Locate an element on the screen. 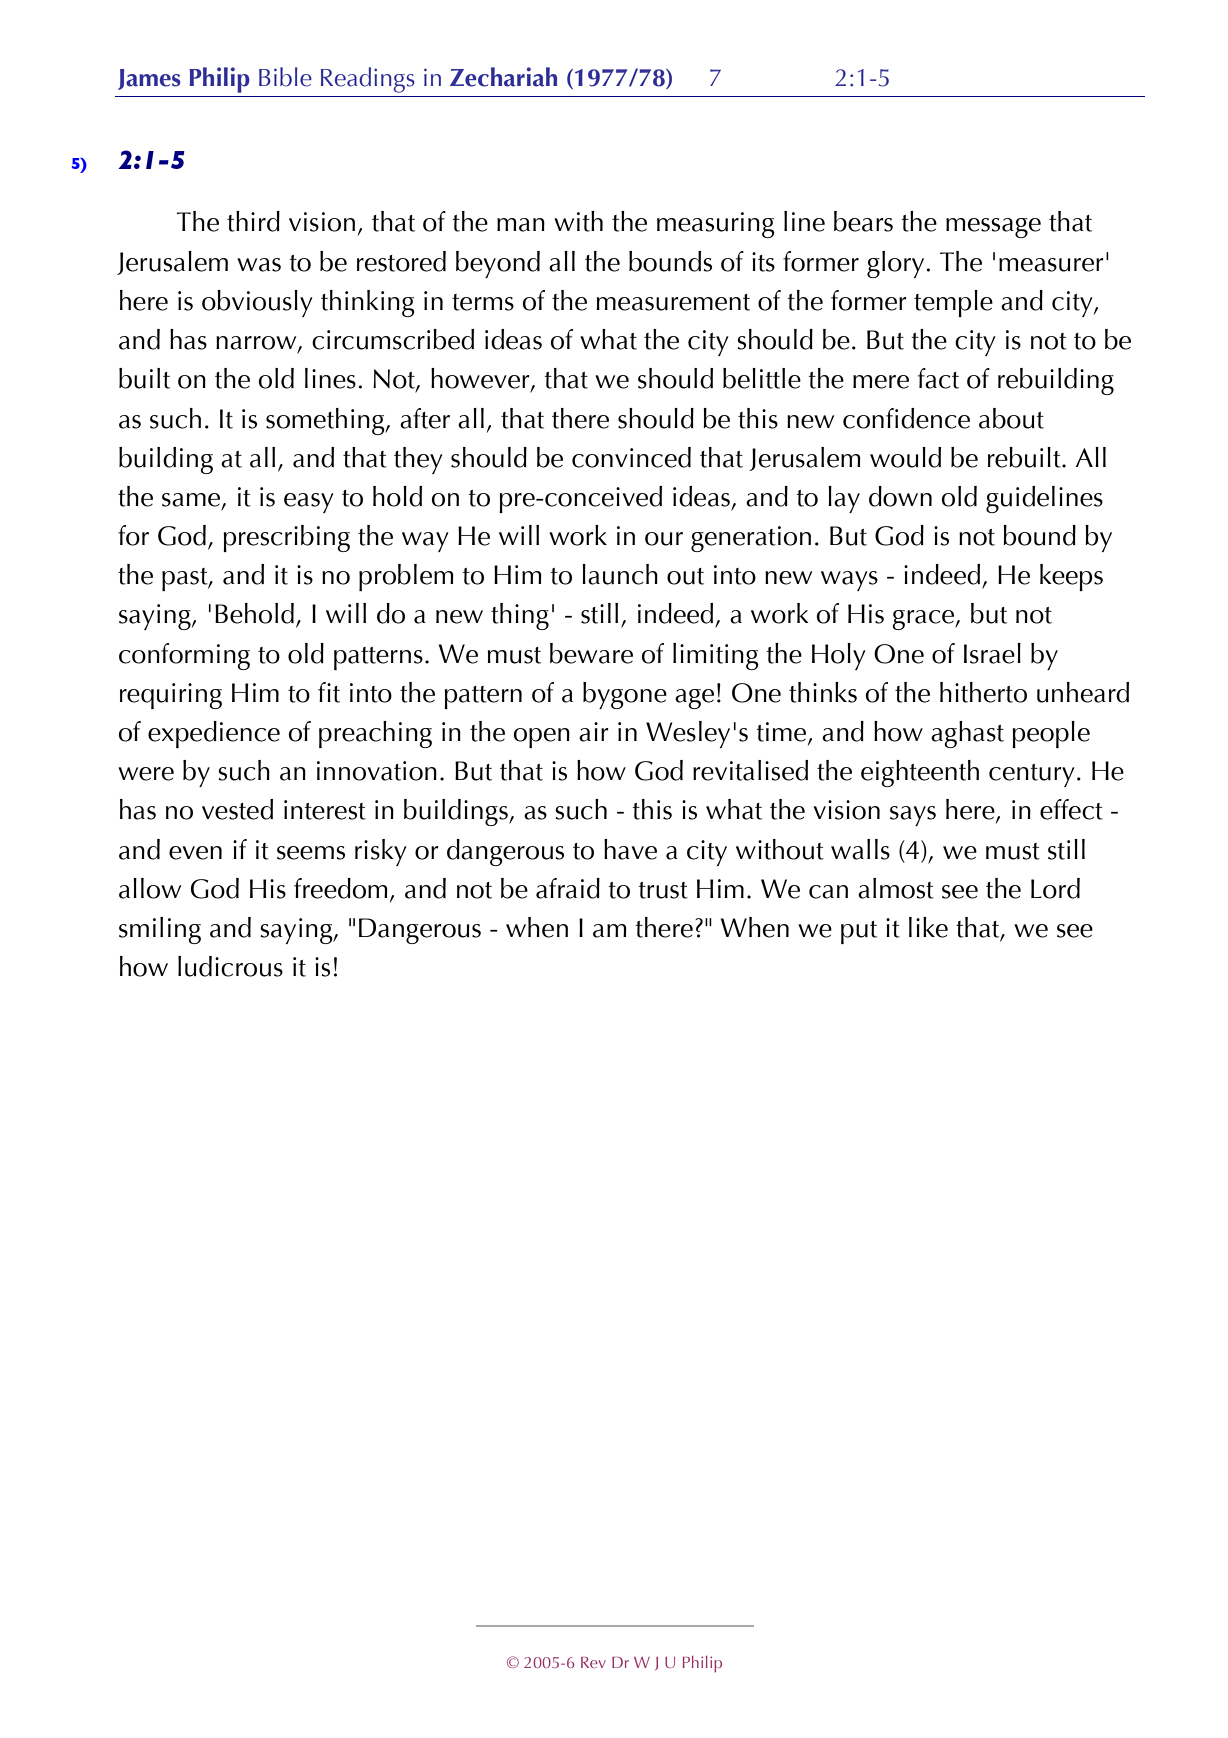 The height and width of the screenshot is (1738, 1228). however is located at coordinates (481, 379).
